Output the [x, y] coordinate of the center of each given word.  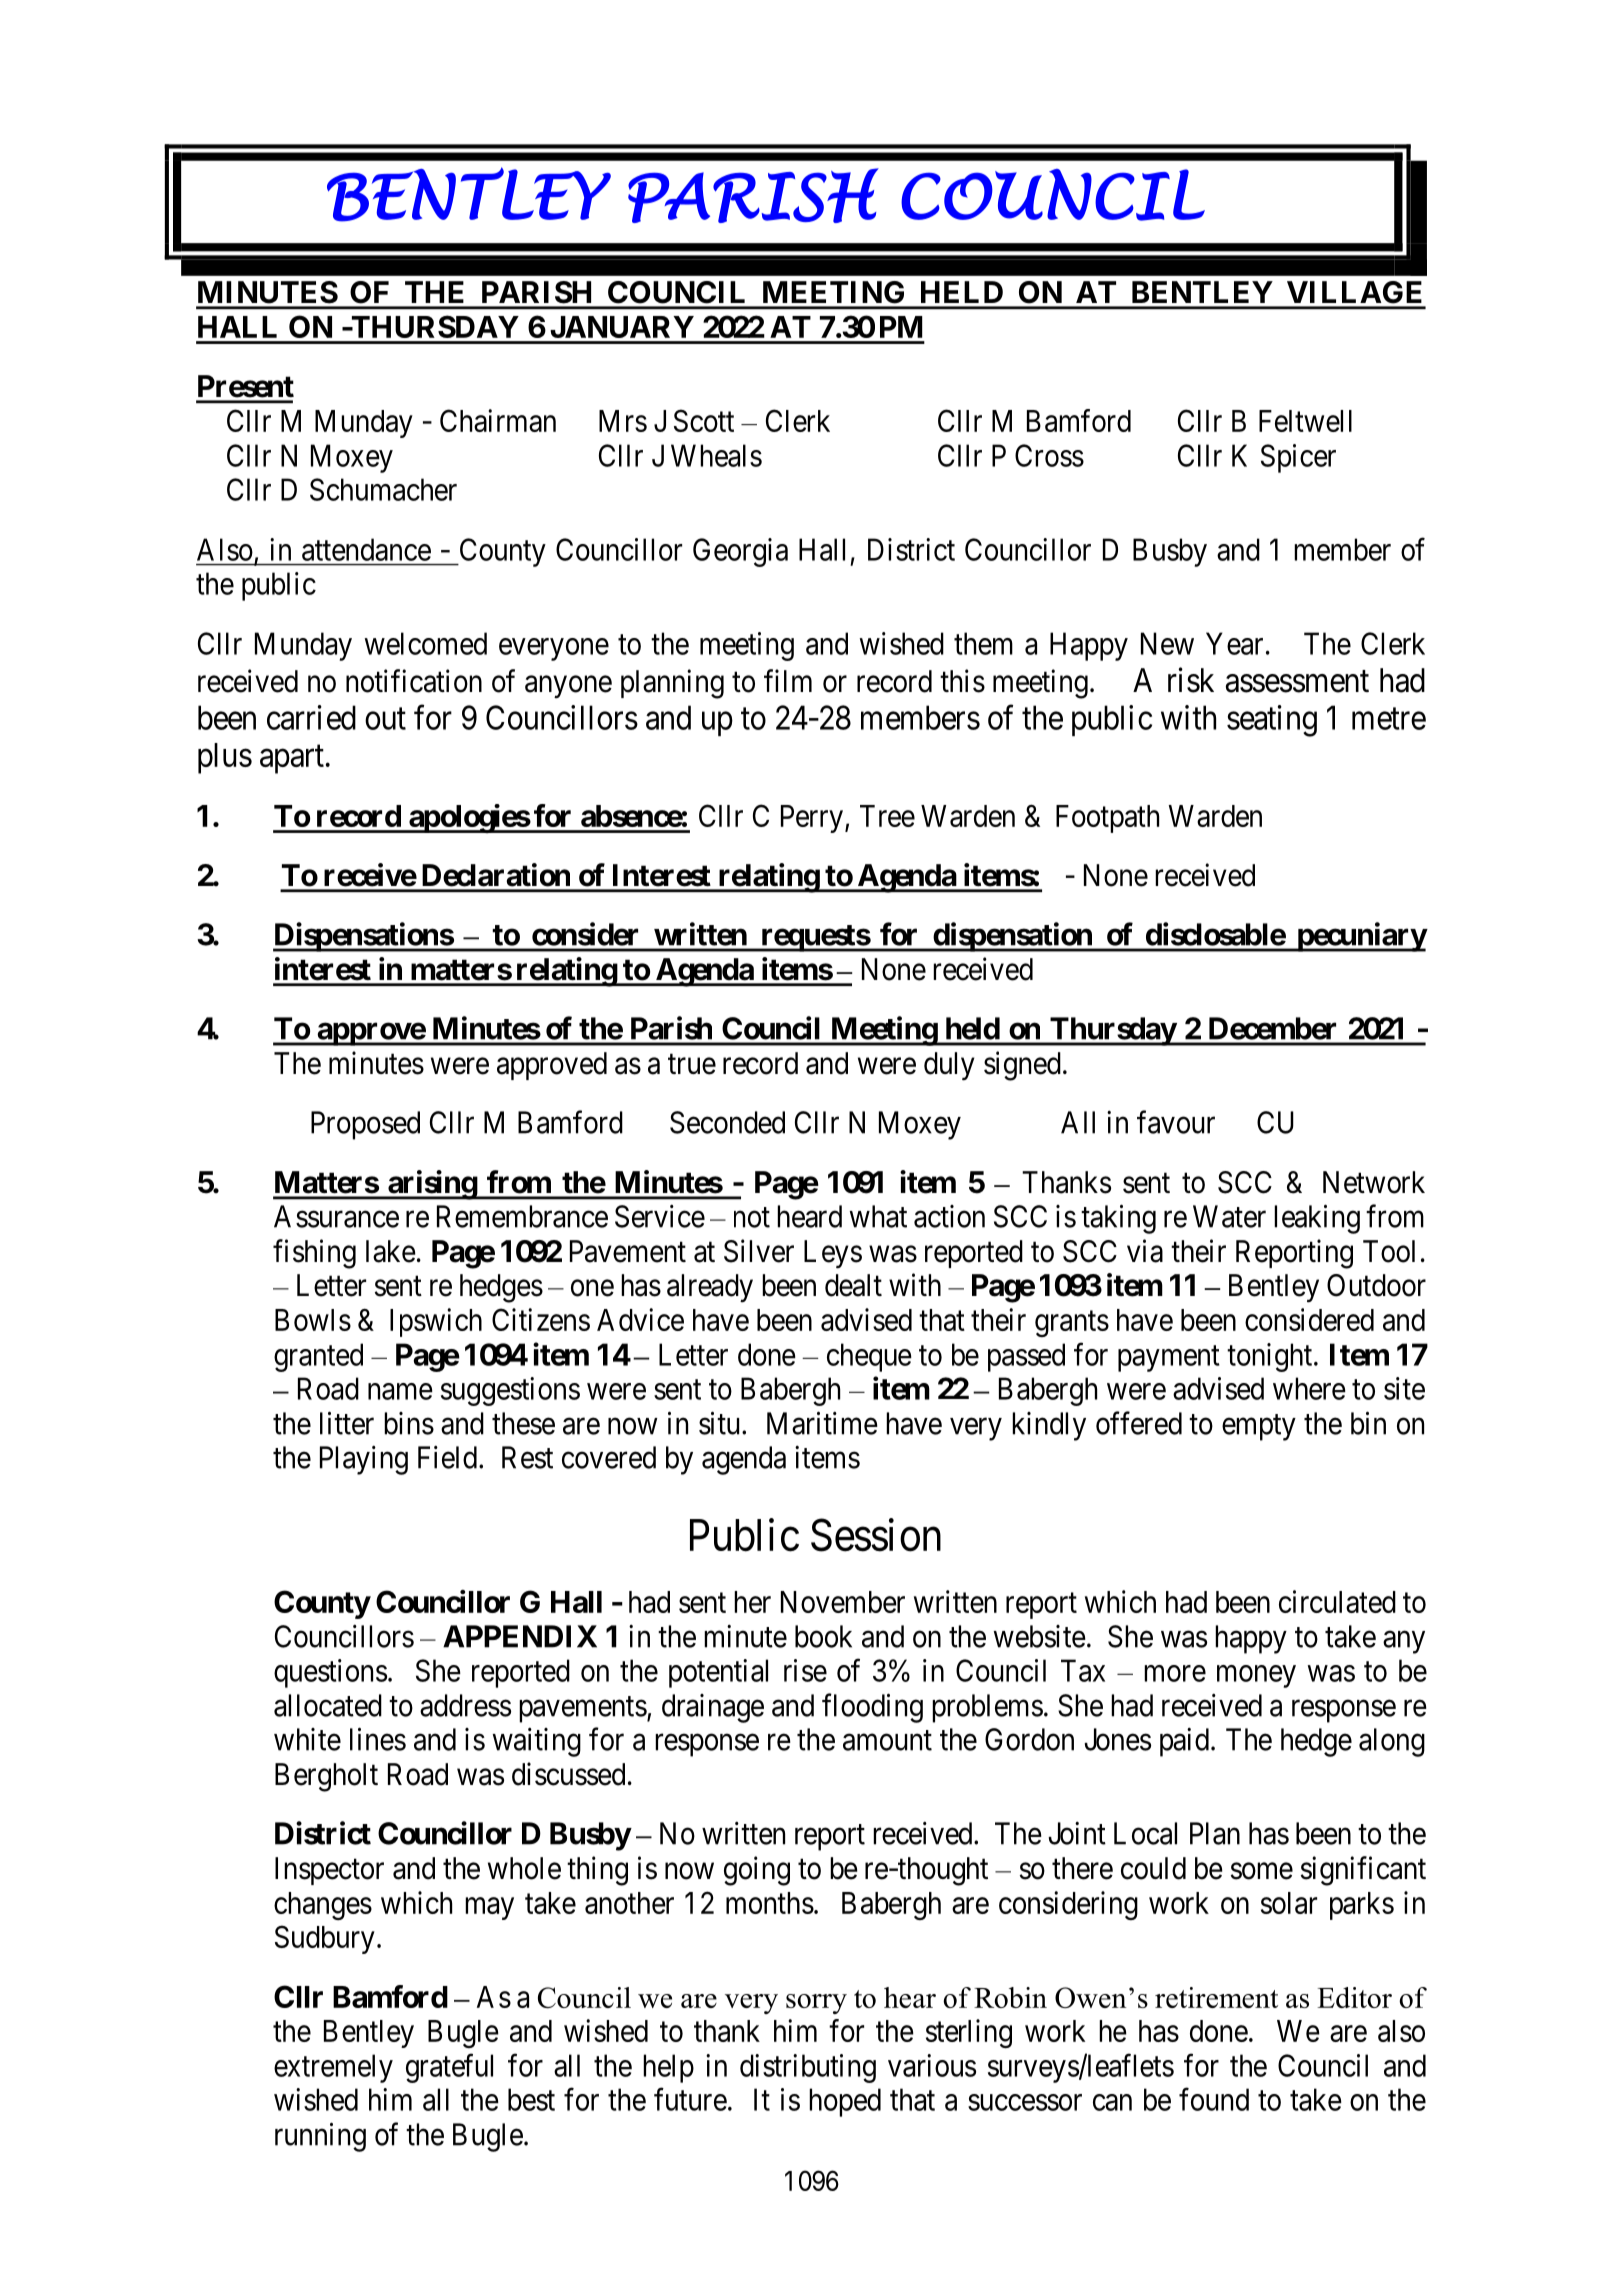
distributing [808, 2068]
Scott [704, 420]
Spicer [1298, 458]
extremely [333, 2068]
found [1214, 2099]
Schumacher [383, 489]
